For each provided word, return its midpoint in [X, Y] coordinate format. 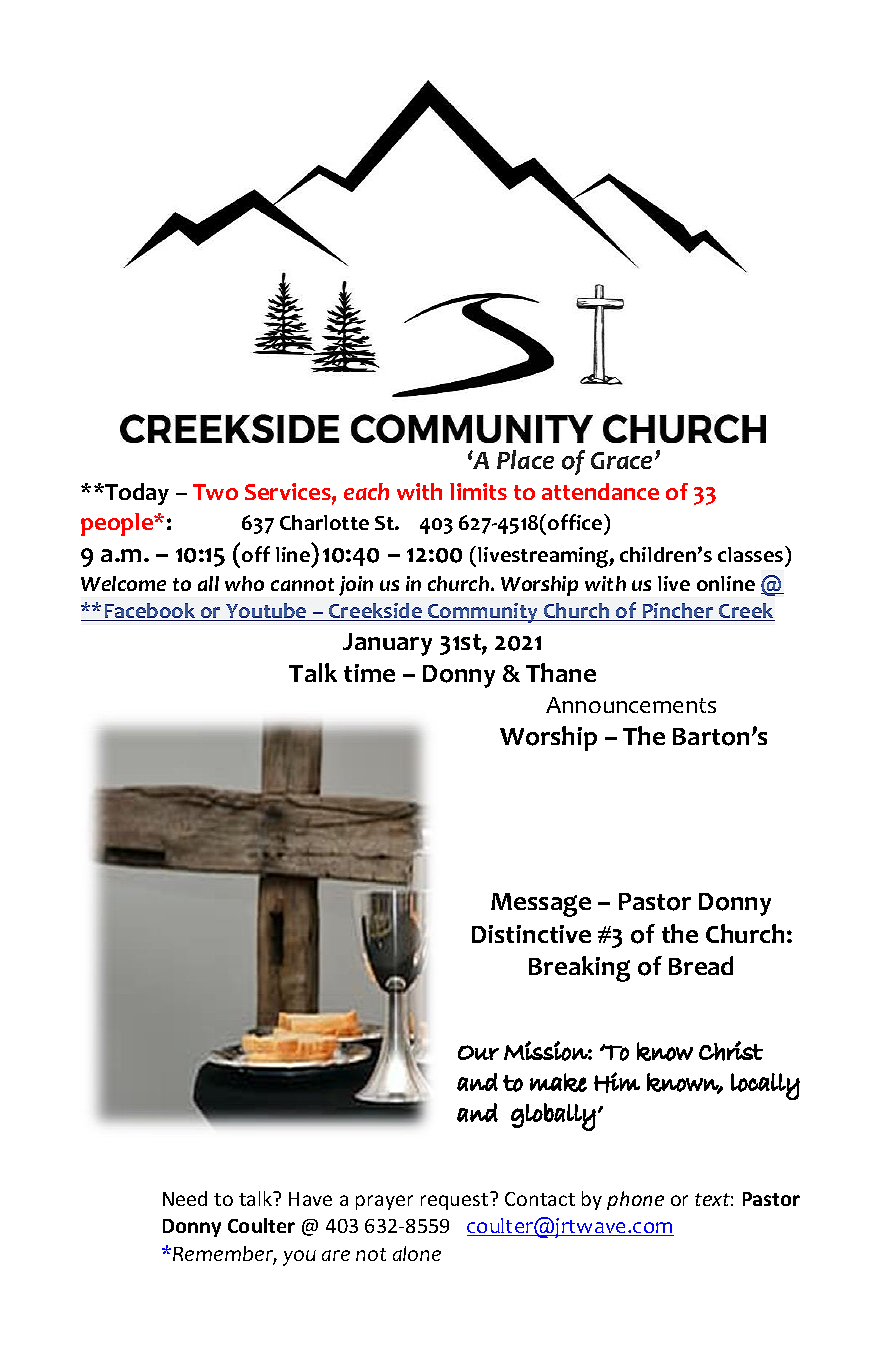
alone [417, 1253]
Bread [701, 965]
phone [635, 1200]
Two [215, 492]
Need [185, 1198]
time [369, 673]
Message [541, 905]
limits [478, 491]
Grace [623, 460]
